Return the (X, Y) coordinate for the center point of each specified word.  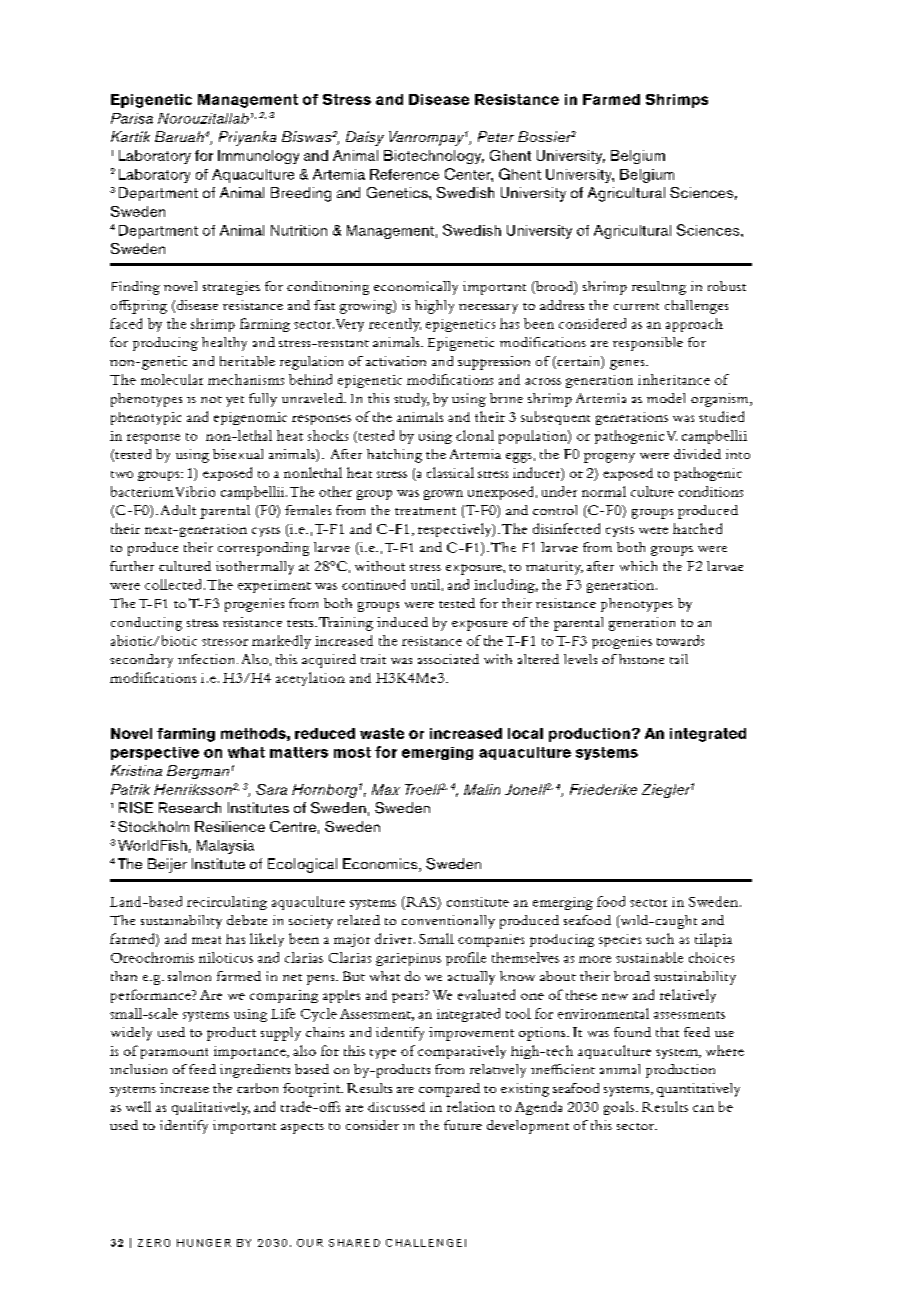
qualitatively (211, 1108)
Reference (404, 174)
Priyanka (247, 138)
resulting (659, 288)
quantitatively (698, 1090)
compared (449, 1090)
